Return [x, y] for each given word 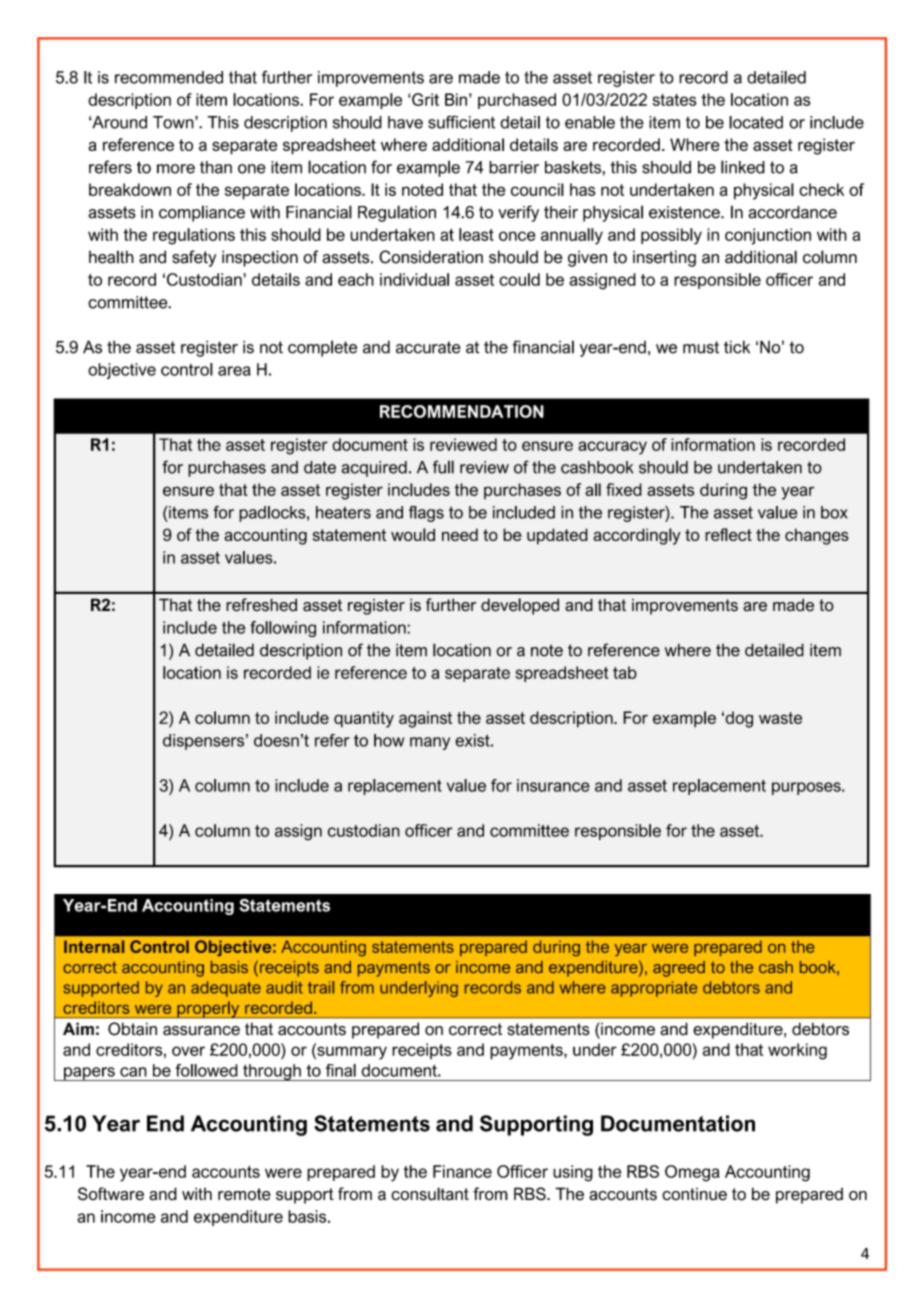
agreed [679, 969]
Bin [456, 99]
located [756, 122]
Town [174, 122]
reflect [728, 534]
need [460, 534]
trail [321, 987]
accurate [428, 347]
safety [194, 258]
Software [111, 1194]
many [430, 743]
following [283, 629]
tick [737, 347]
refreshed [261, 605]
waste [780, 718]
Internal [94, 946]
